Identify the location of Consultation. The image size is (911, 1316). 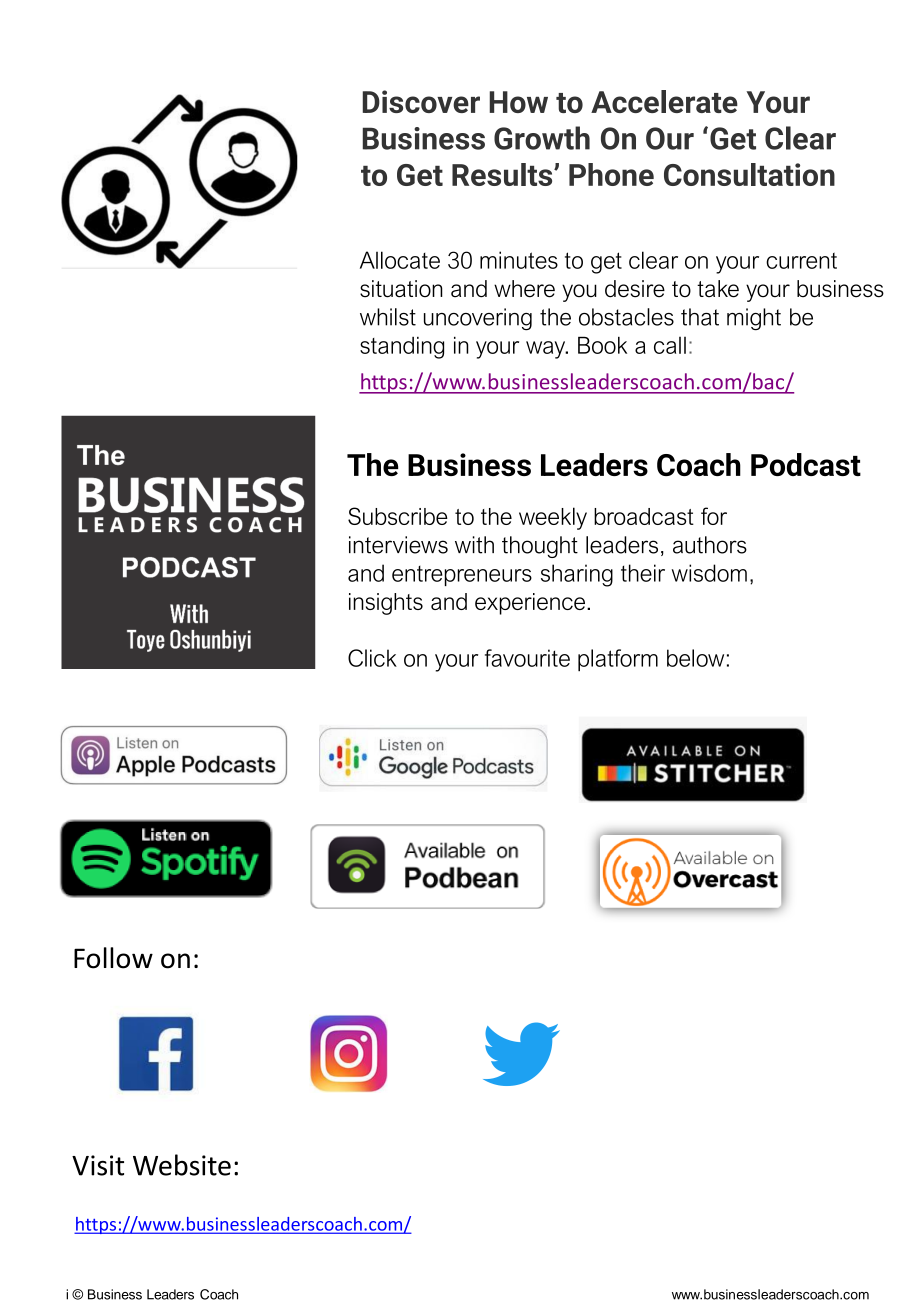
(749, 174).
